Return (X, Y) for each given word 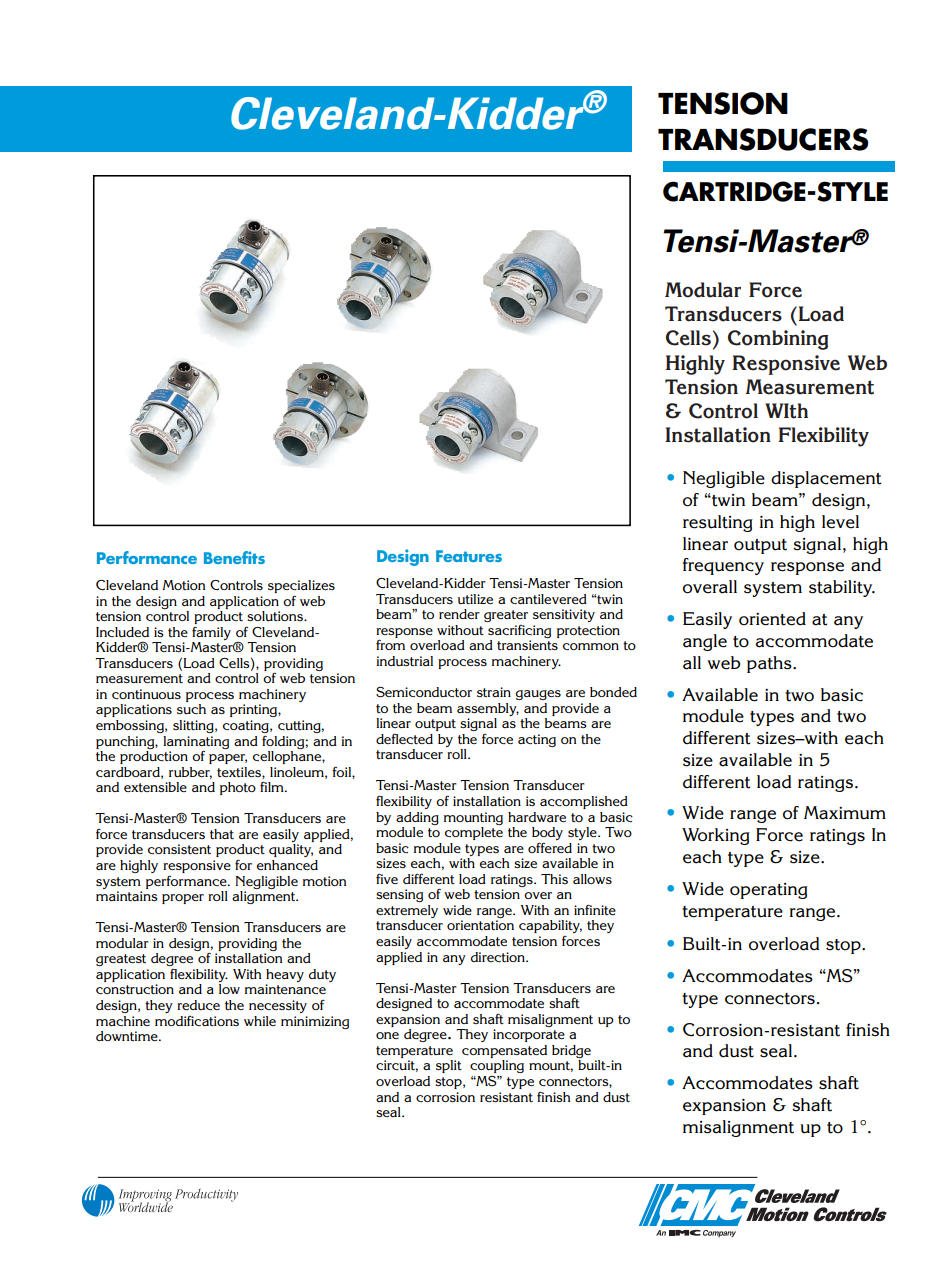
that (222, 834)
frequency (723, 566)
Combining (778, 340)
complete (474, 833)
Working (716, 836)
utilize (475, 599)
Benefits (234, 557)
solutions (276, 616)
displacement (826, 479)
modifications (197, 1021)
